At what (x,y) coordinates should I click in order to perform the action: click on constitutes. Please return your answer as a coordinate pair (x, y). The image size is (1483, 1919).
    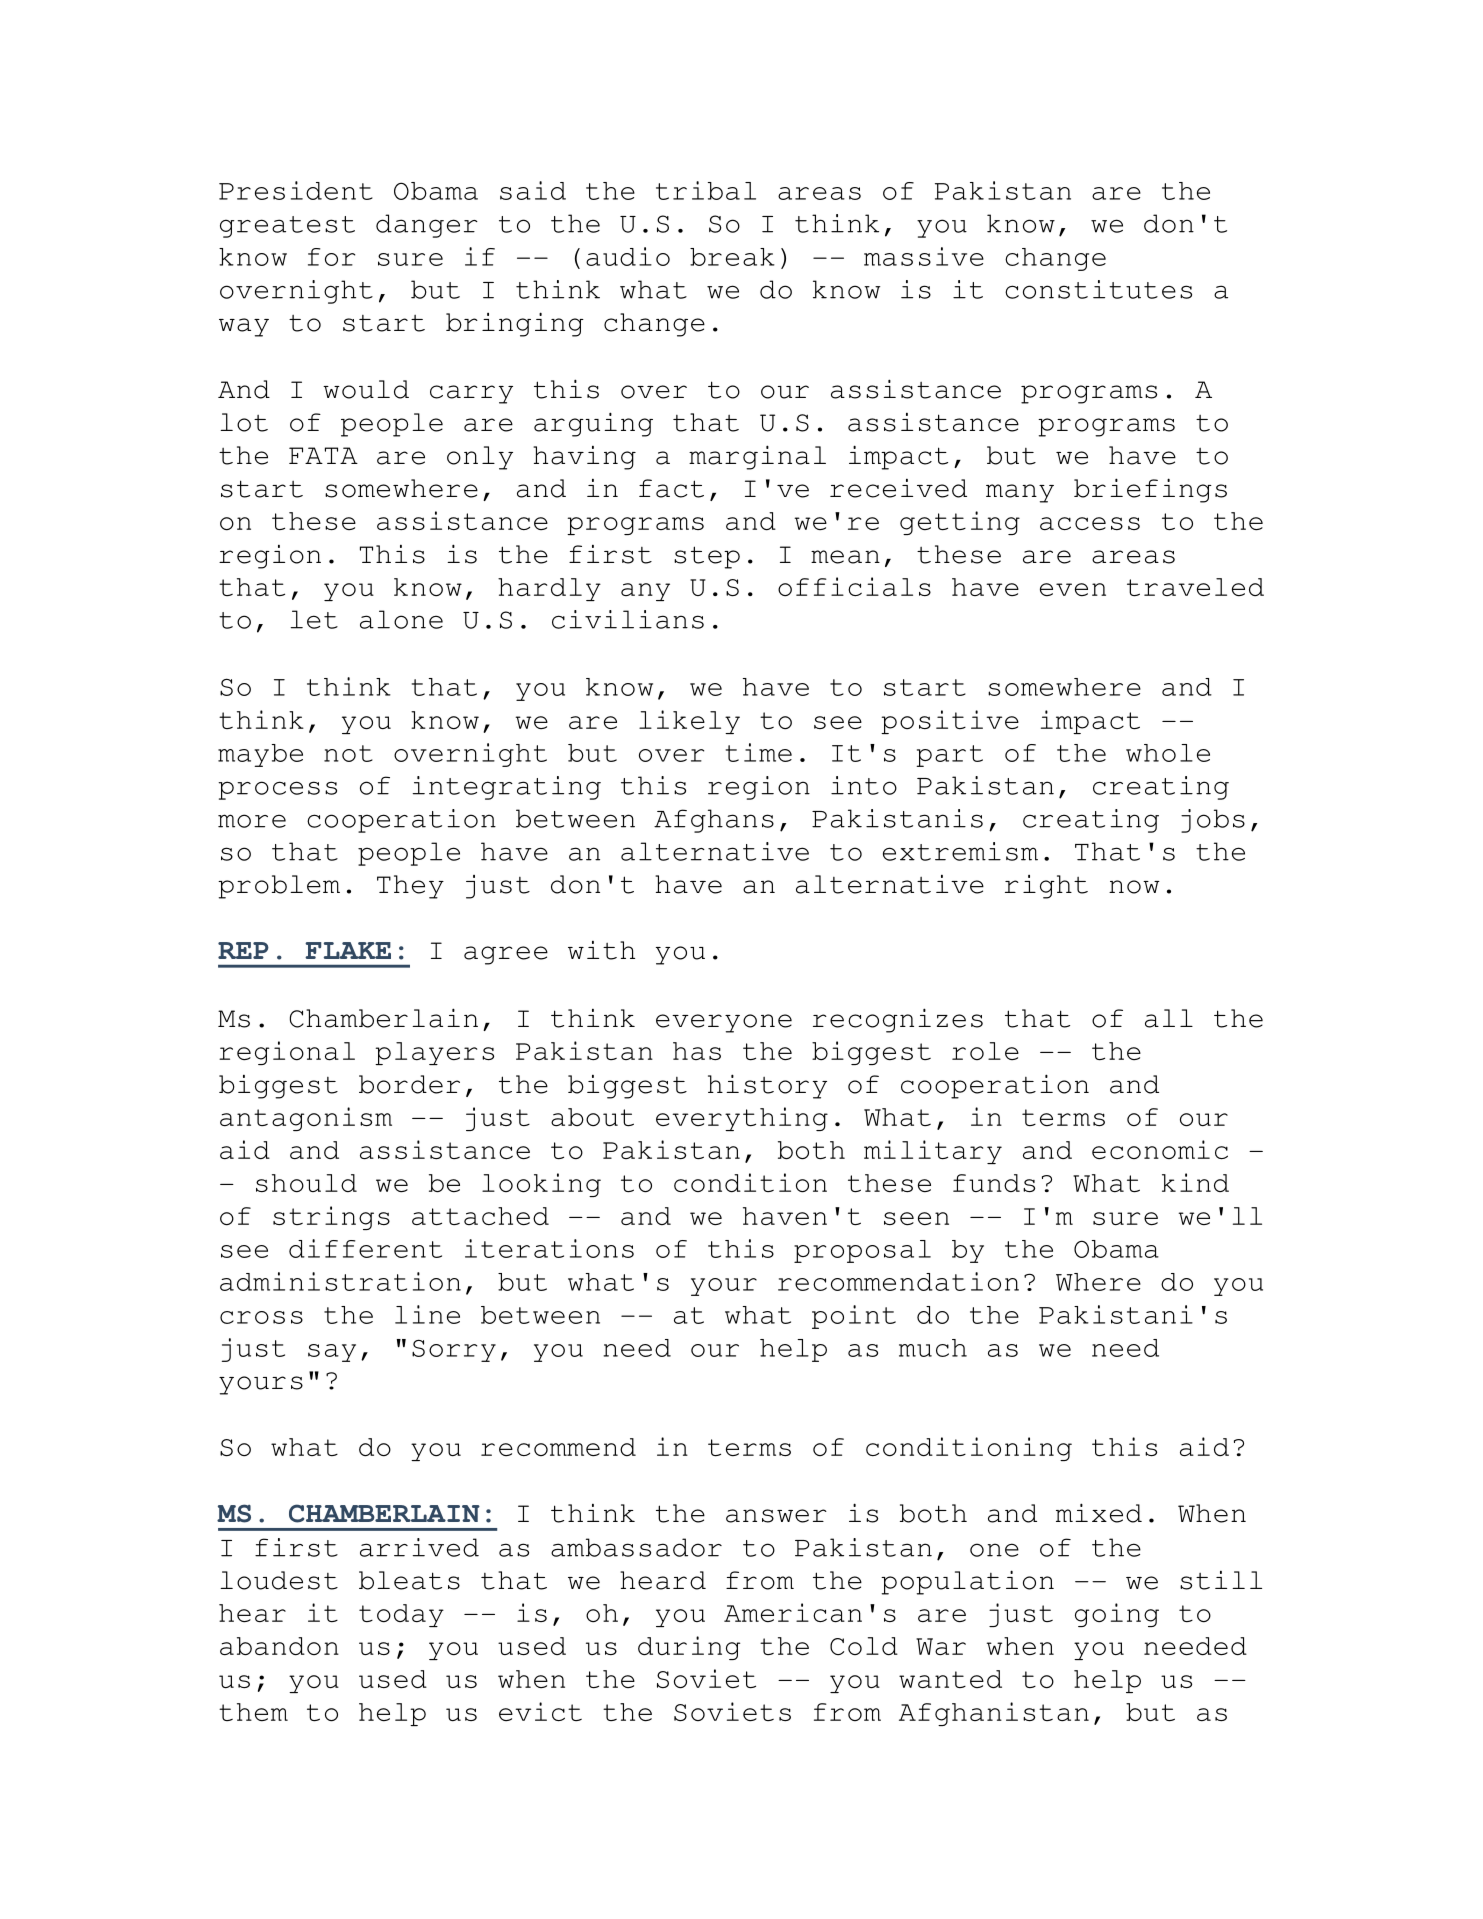
    Looking at the image, I should click on (1098, 289).
